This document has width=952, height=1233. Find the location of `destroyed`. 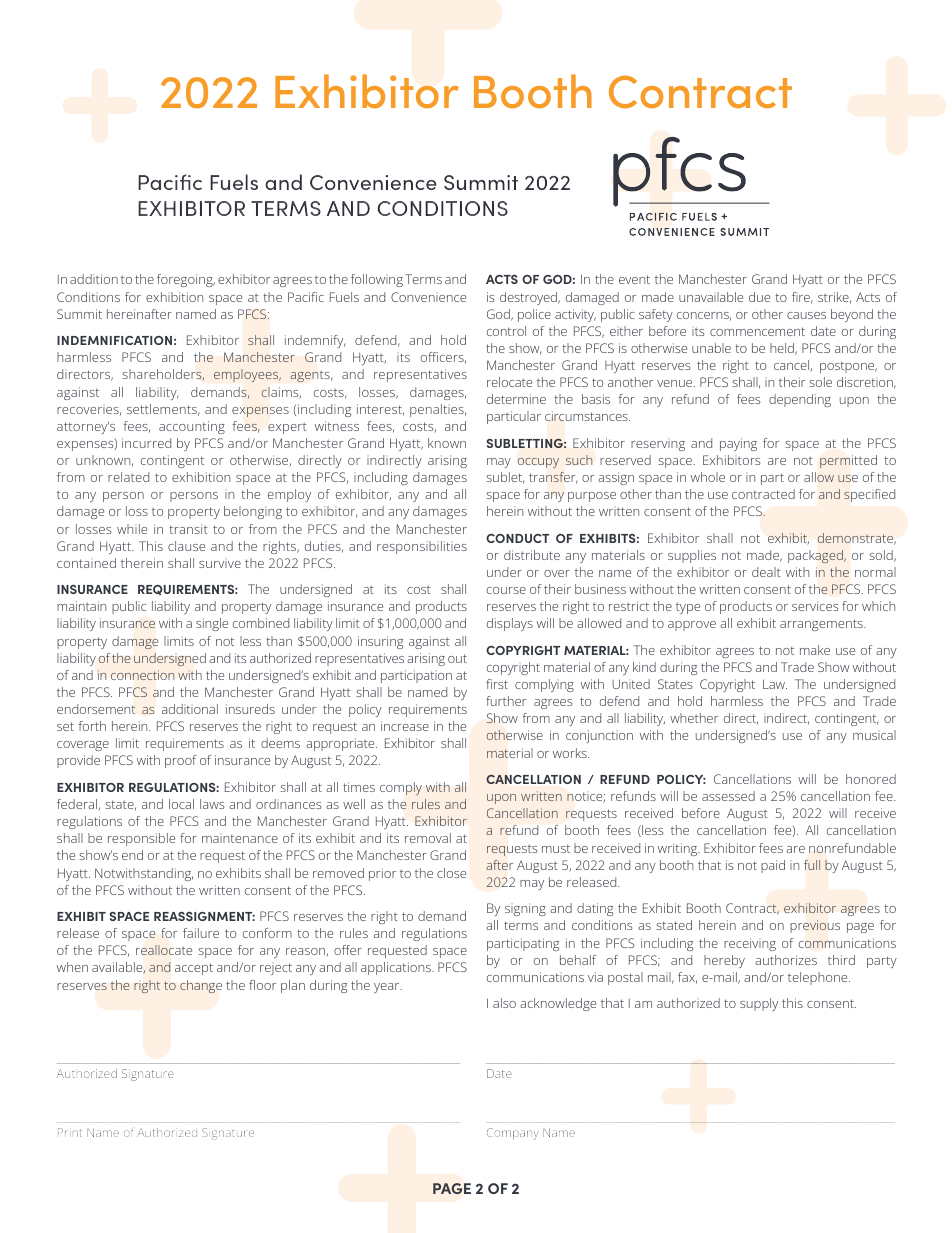

destroyed is located at coordinates (529, 298).
